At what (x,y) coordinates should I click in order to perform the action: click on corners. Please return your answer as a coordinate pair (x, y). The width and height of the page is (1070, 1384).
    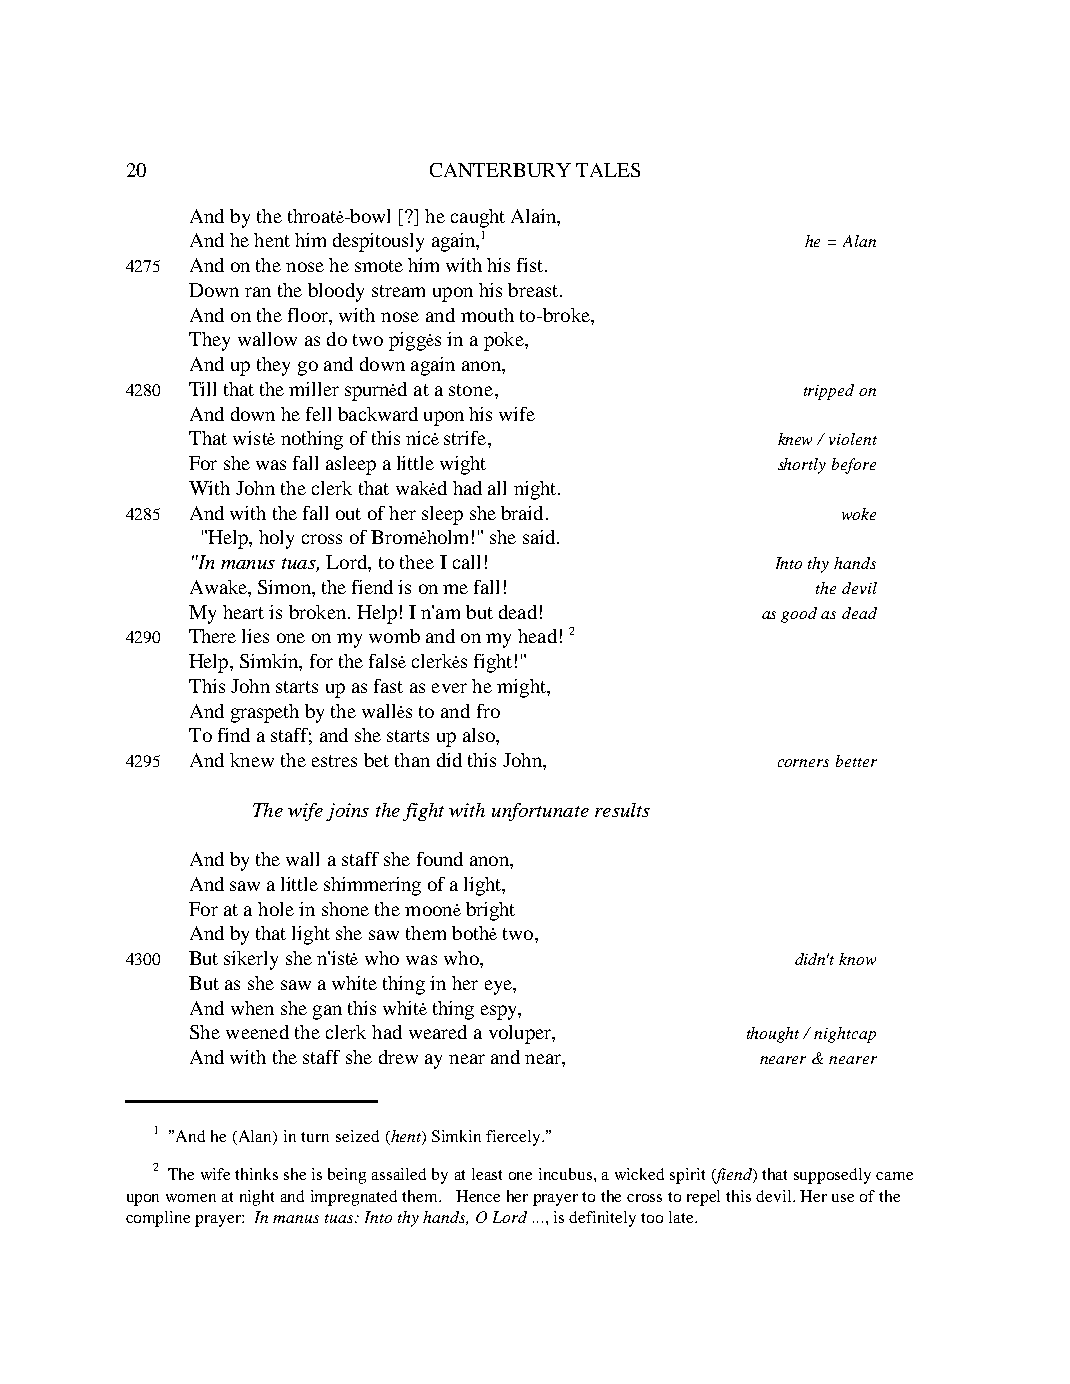
    Looking at the image, I should click on (803, 763).
